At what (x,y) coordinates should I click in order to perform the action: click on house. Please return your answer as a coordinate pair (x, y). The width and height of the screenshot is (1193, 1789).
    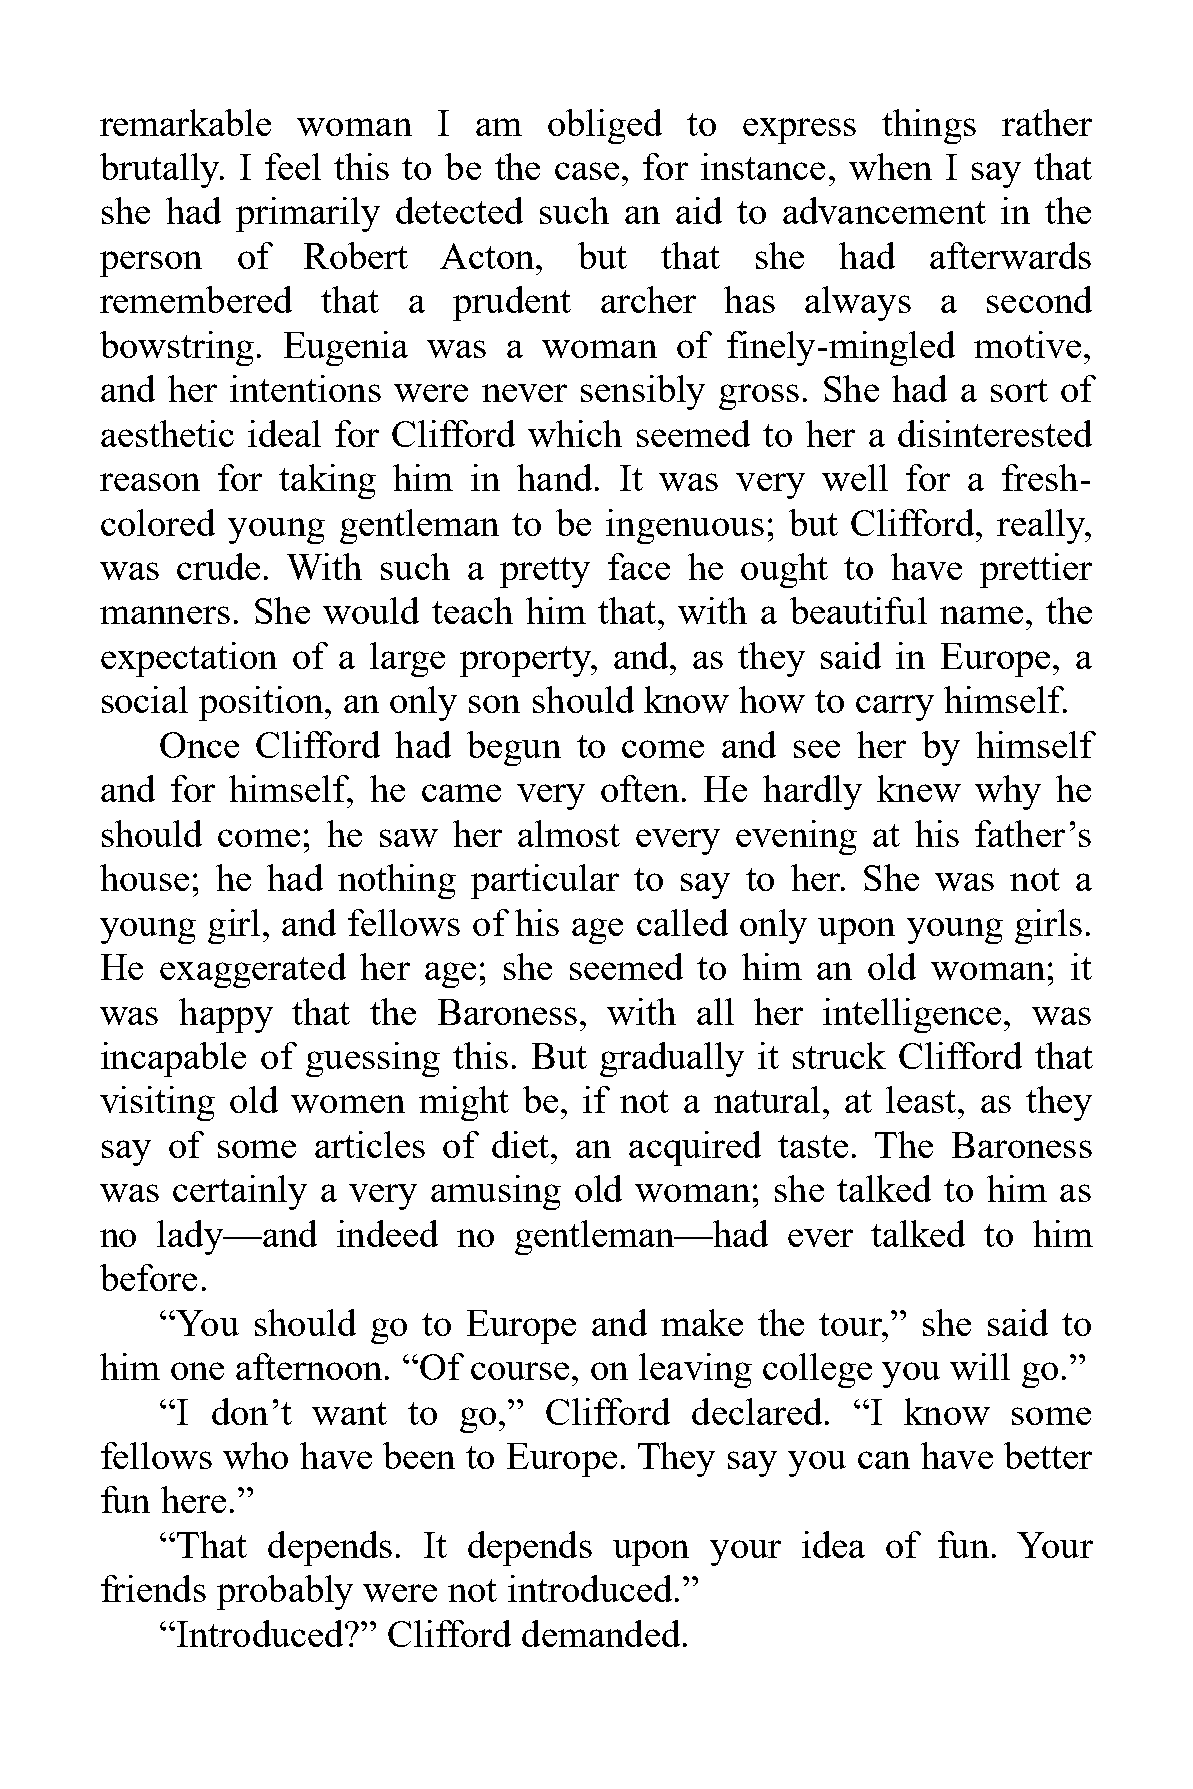
    Looking at the image, I should click on (144, 877).
